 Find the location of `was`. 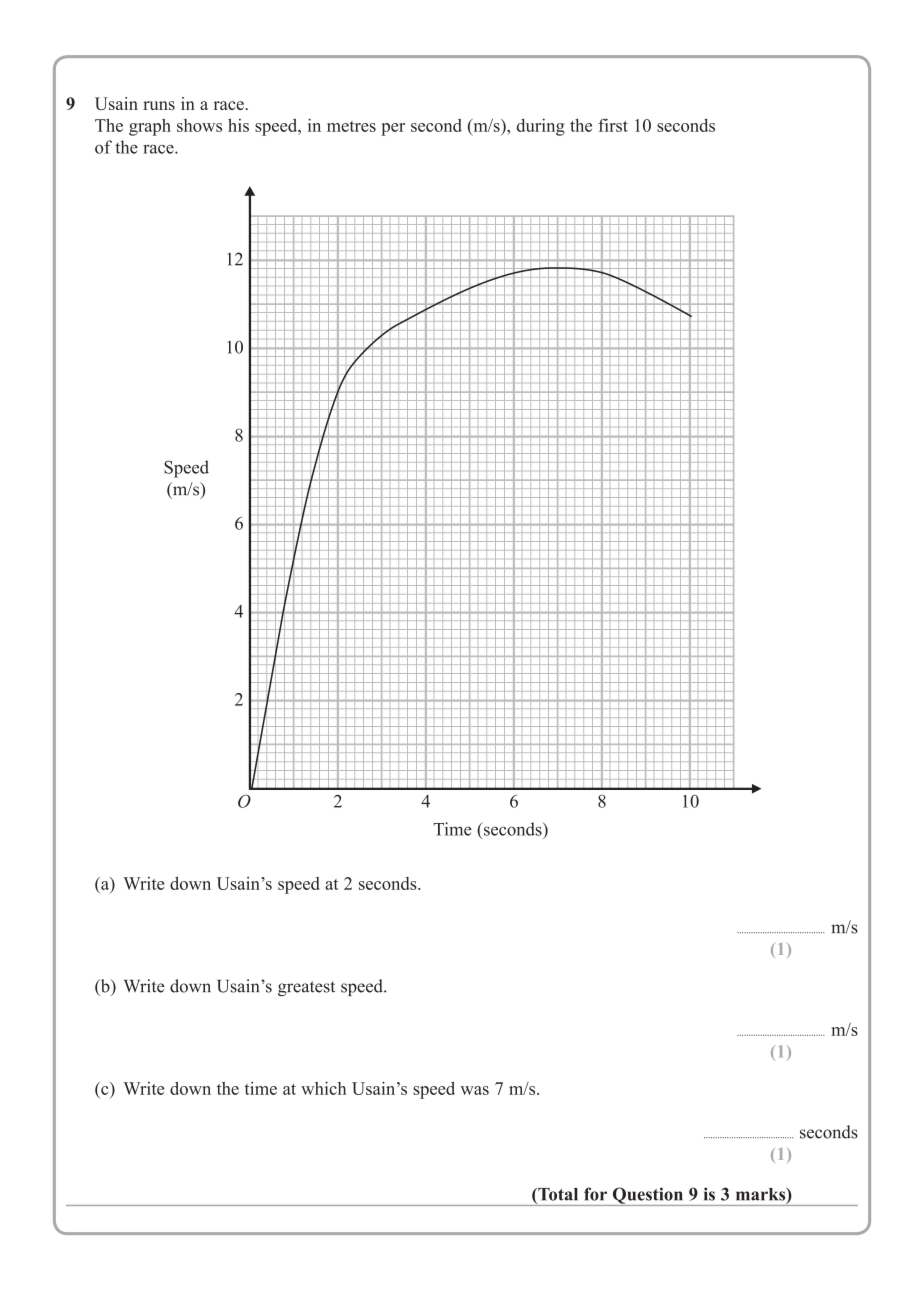

was is located at coordinates (474, 1090).
